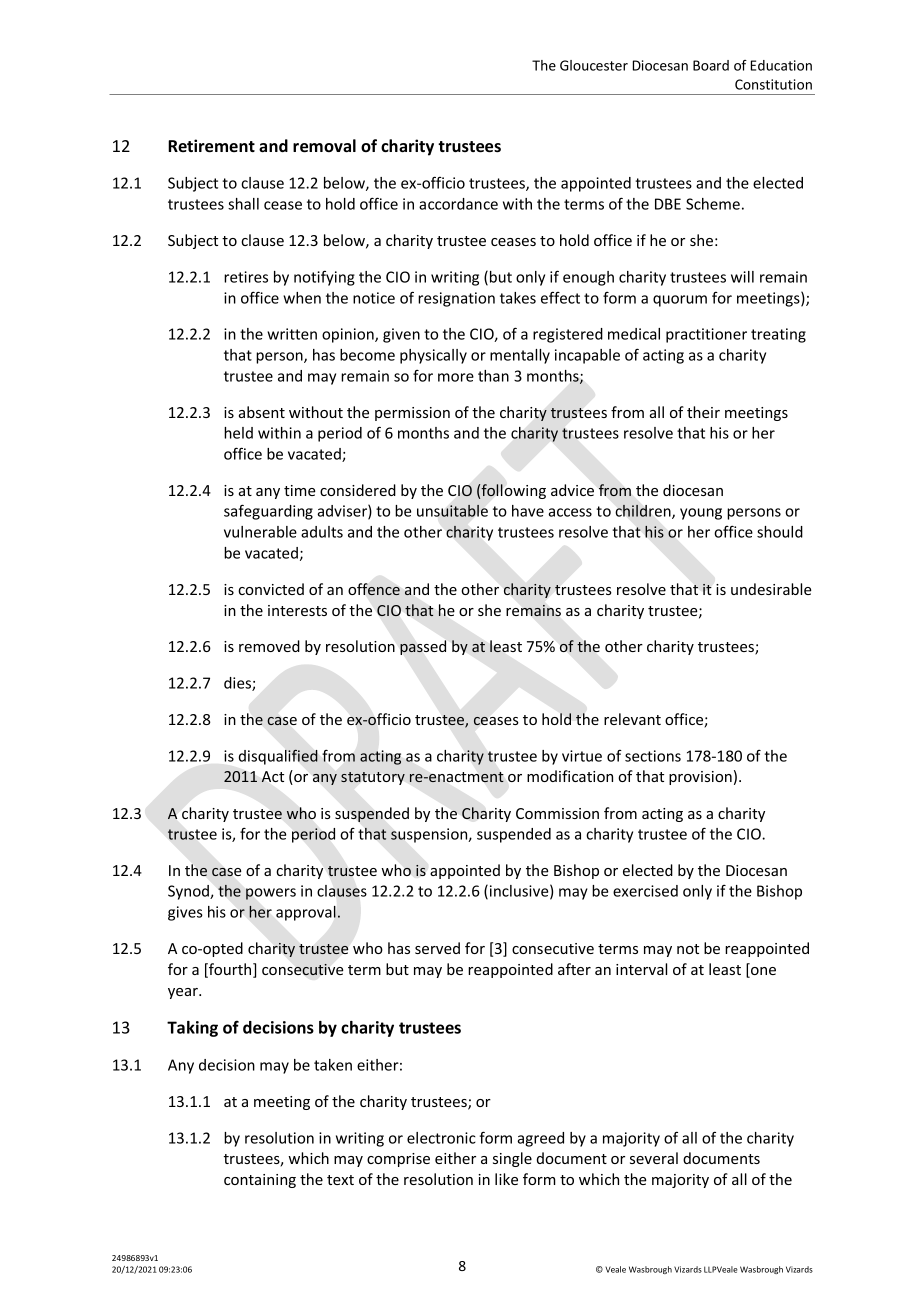  What do you see at coordinates (238, 433) in the document?
I see `held` at bounding box center [238, 433].
